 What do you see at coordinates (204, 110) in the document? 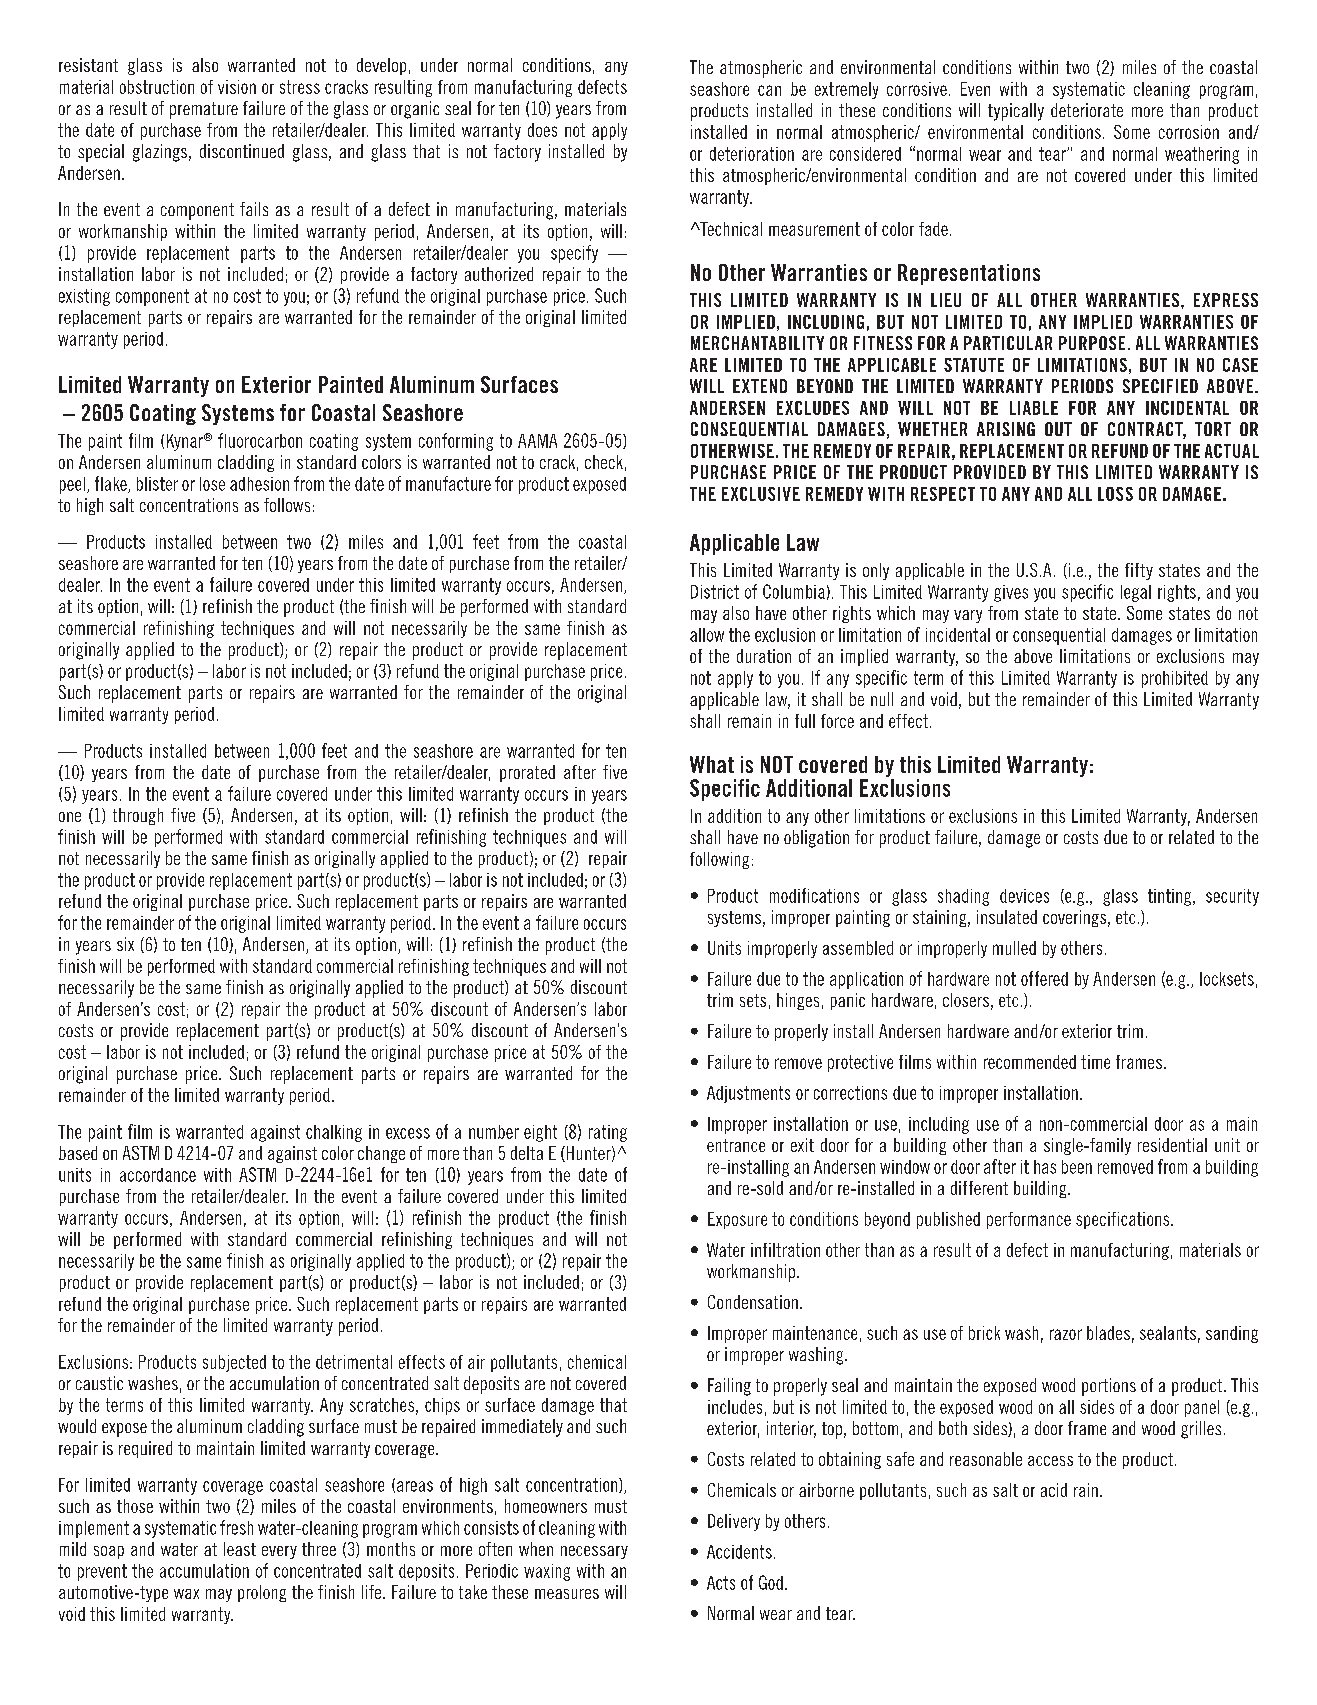
I see `premature` at bounding box center [204, 110].
